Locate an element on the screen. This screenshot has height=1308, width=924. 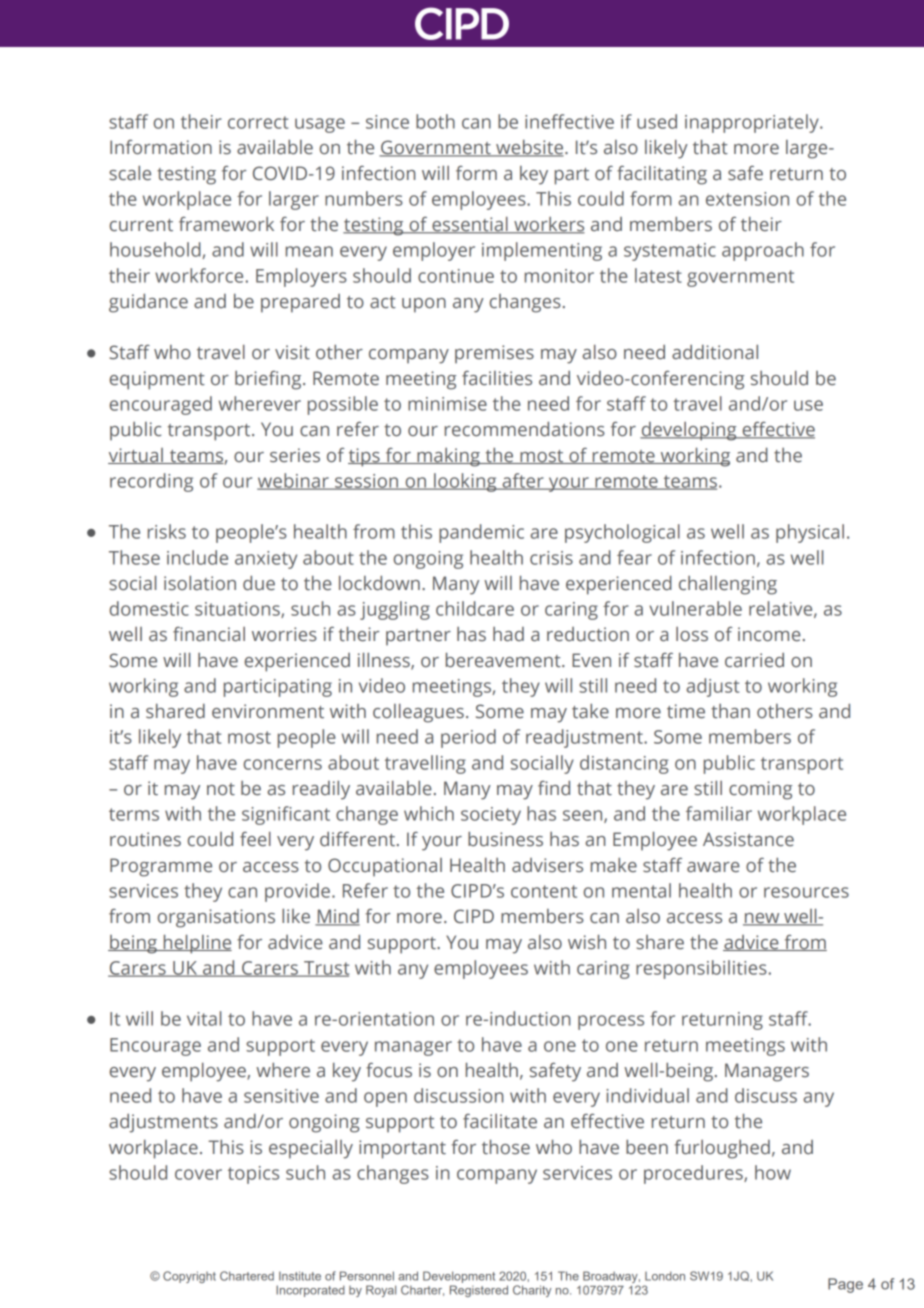
website is located at coordinates (530, 148).
